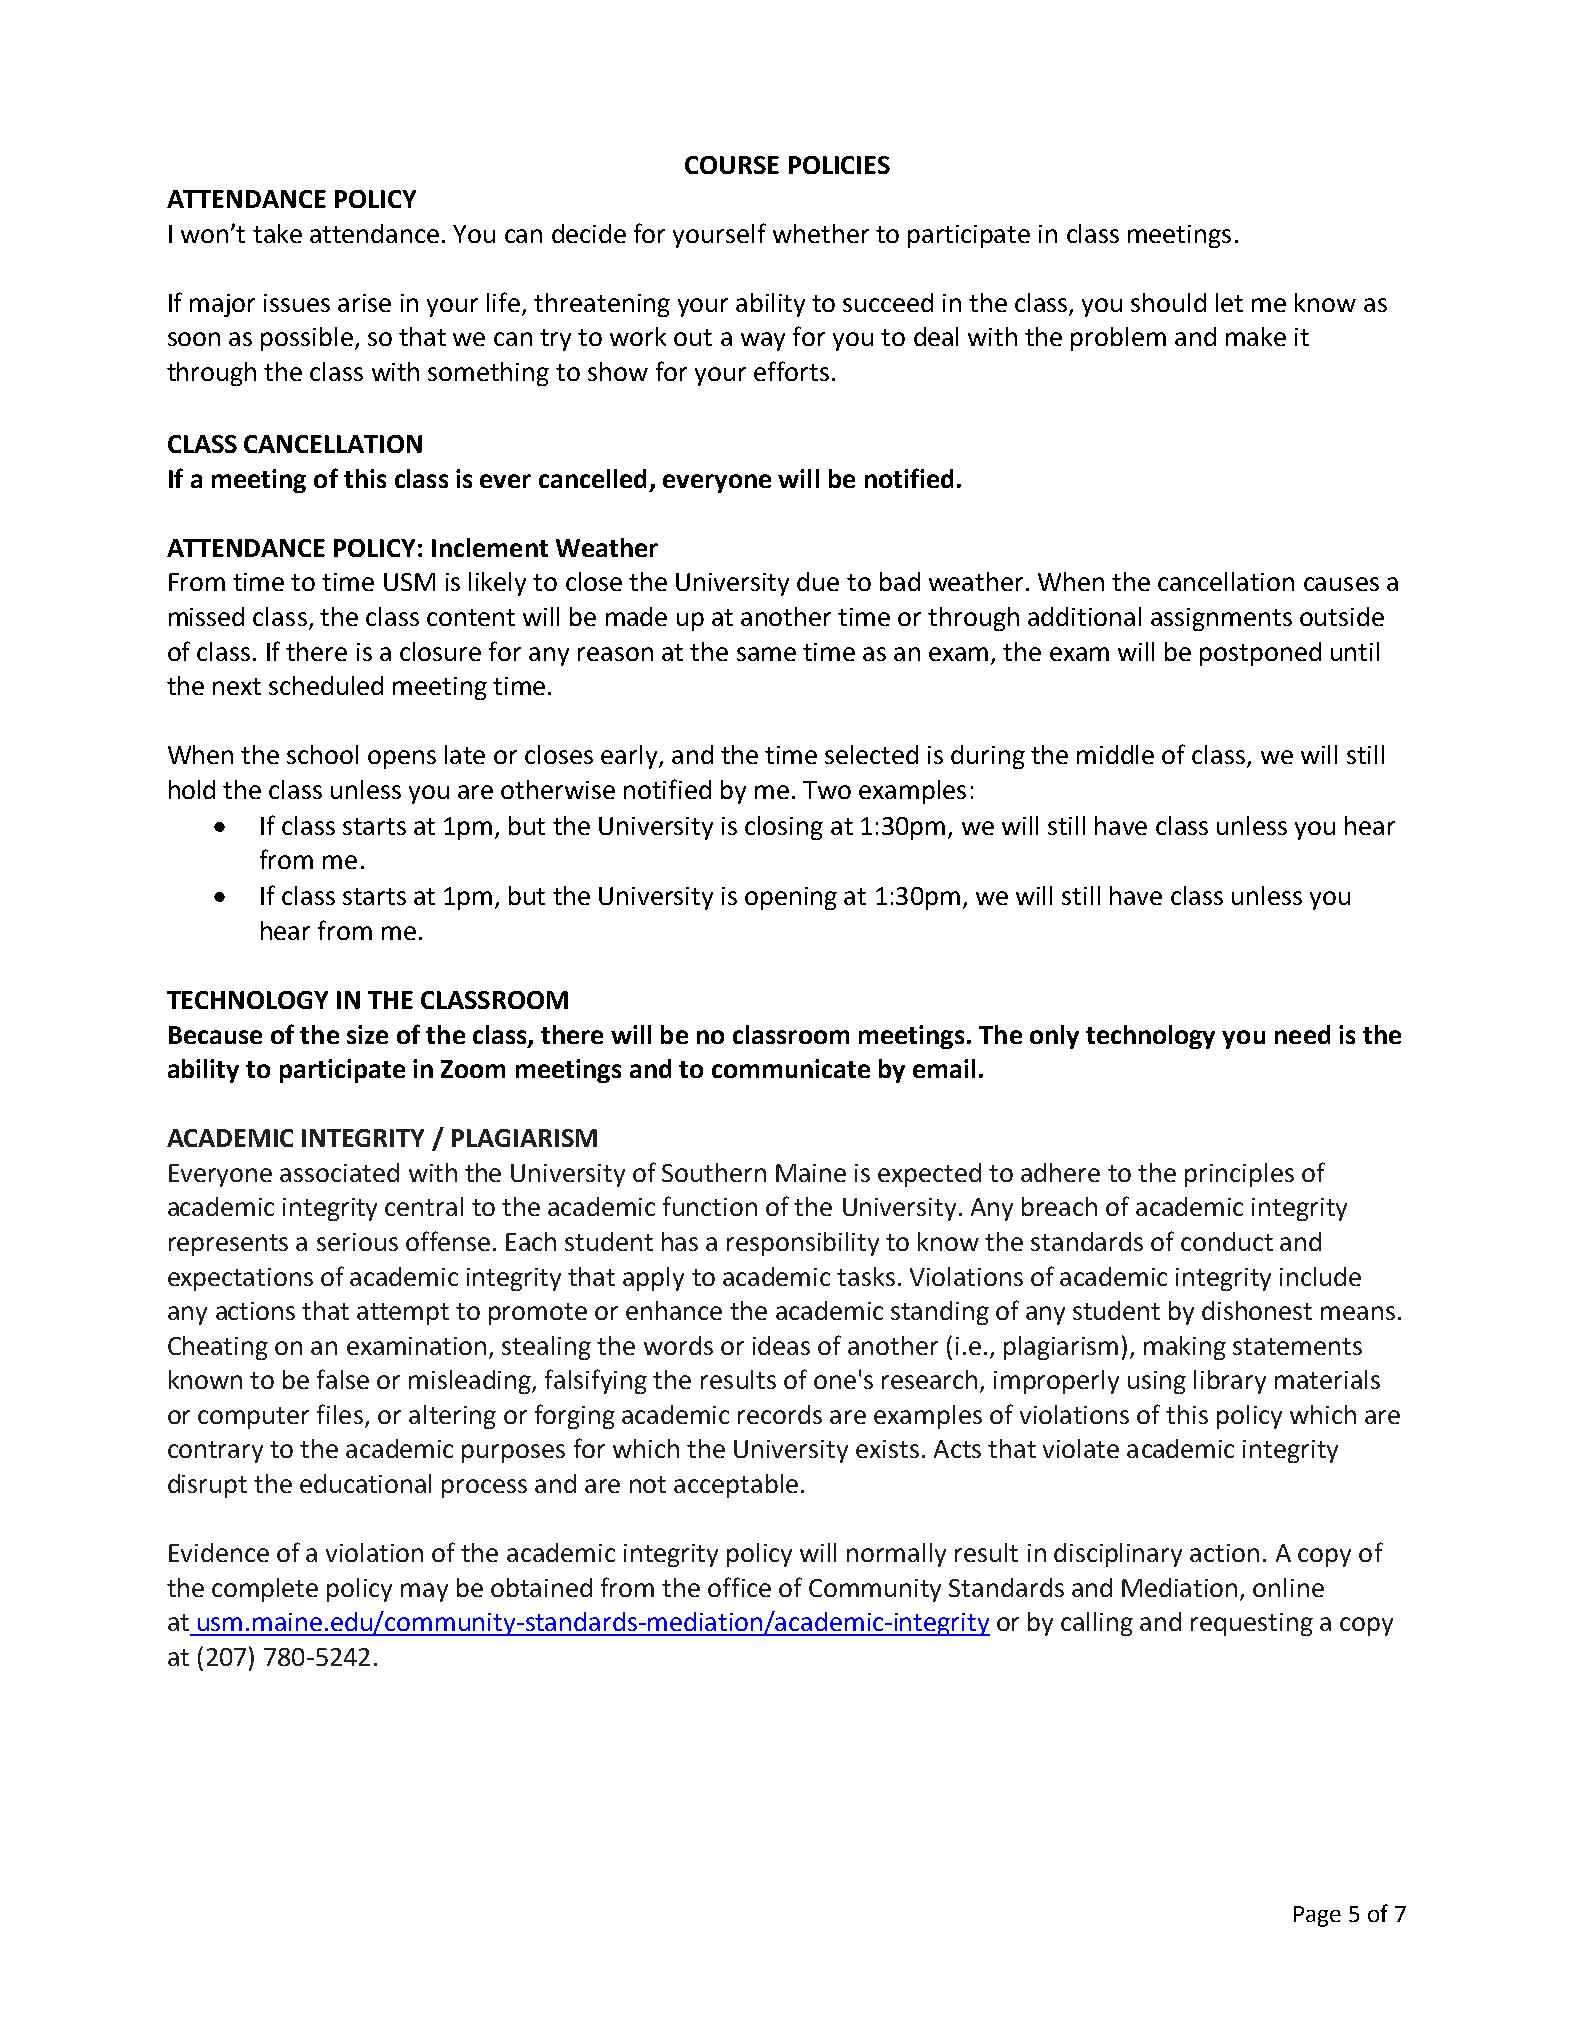  What do you see at coordinates (739, 1587) in the screenshot?
I see `office` at bounding box center [739, 1587].
